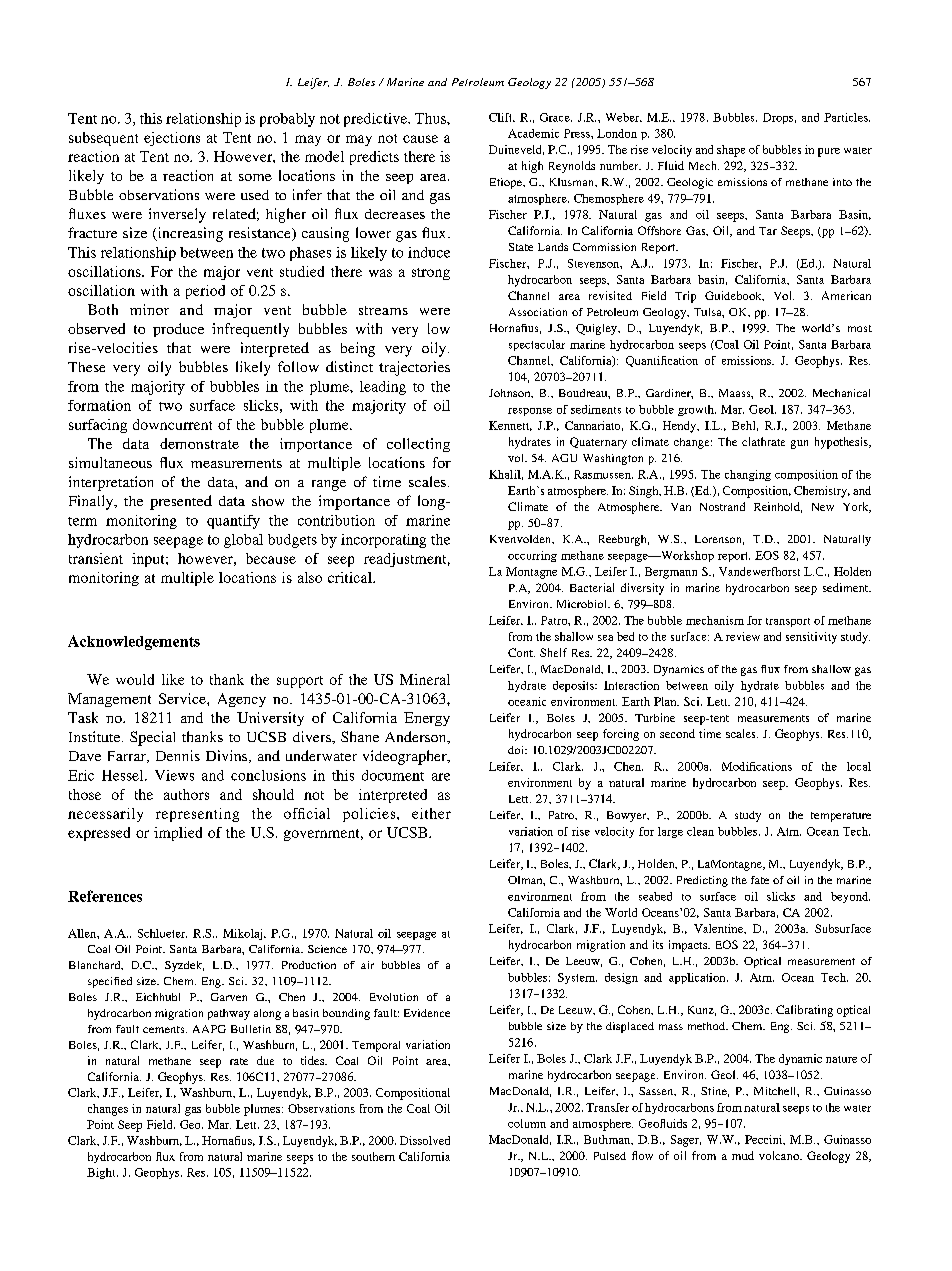  I want to click on Schlueter, so click(162, 933).
